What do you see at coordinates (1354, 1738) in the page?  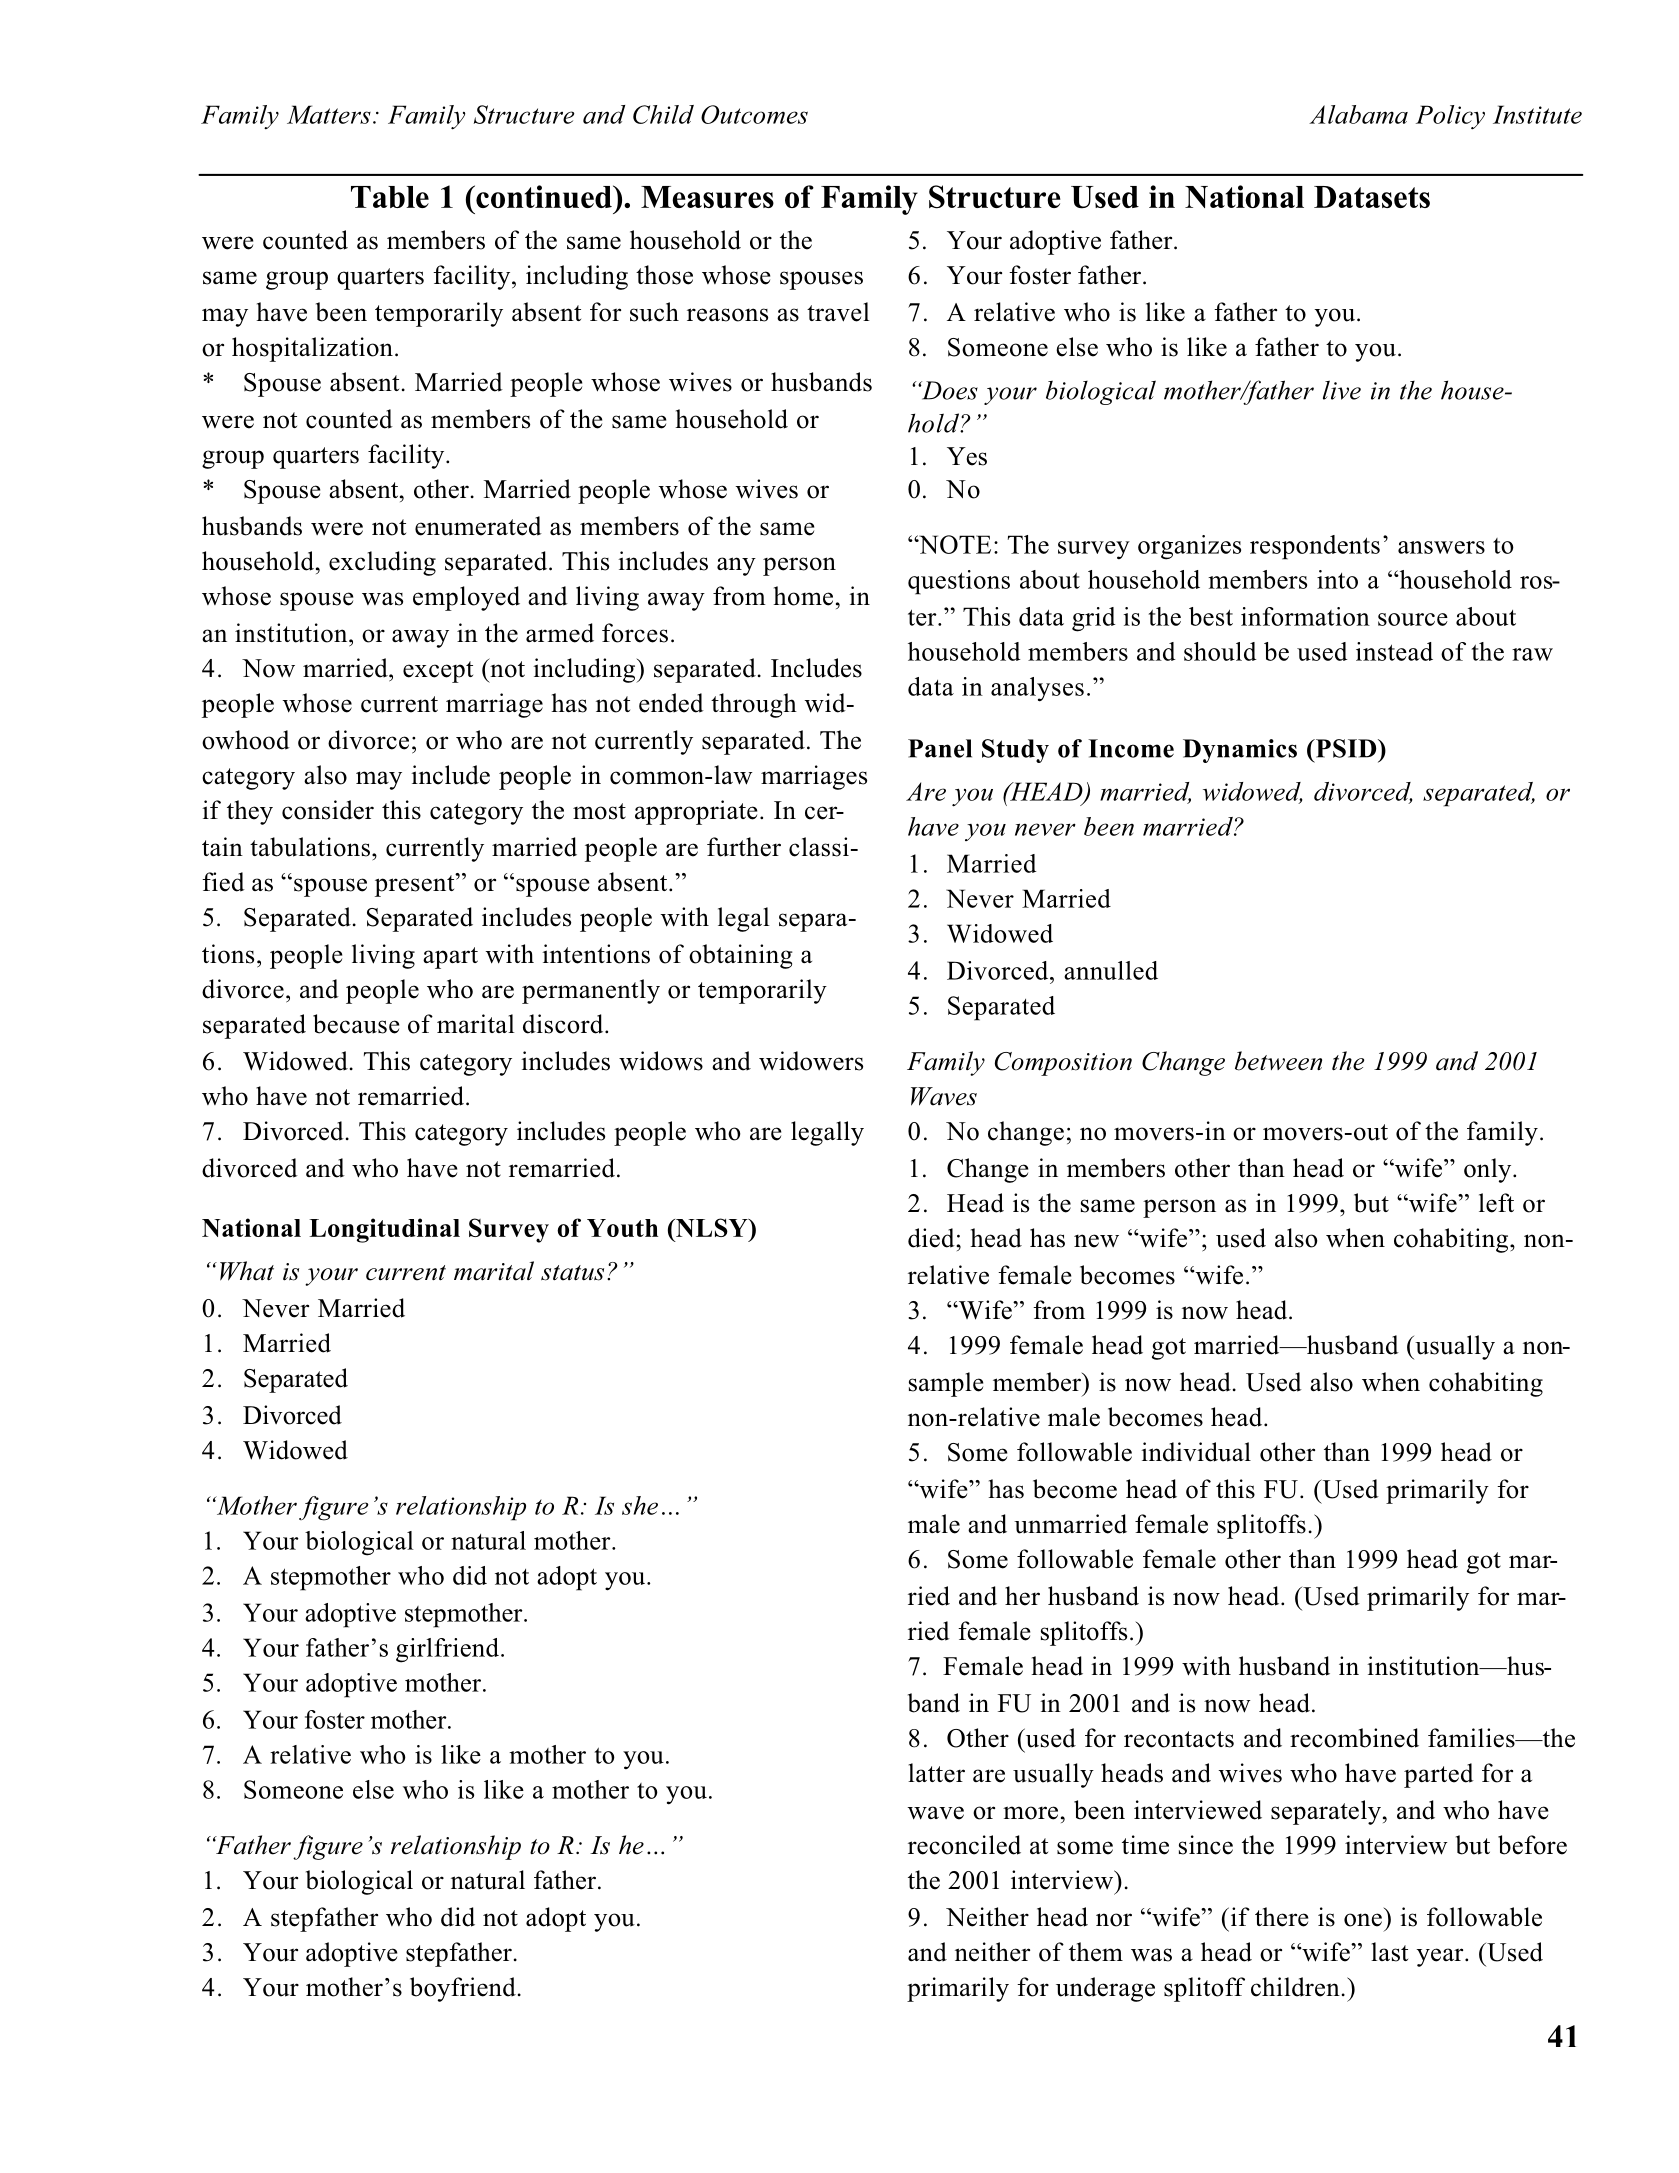 I see `recombined` at bounding box center [1354, 1738].
